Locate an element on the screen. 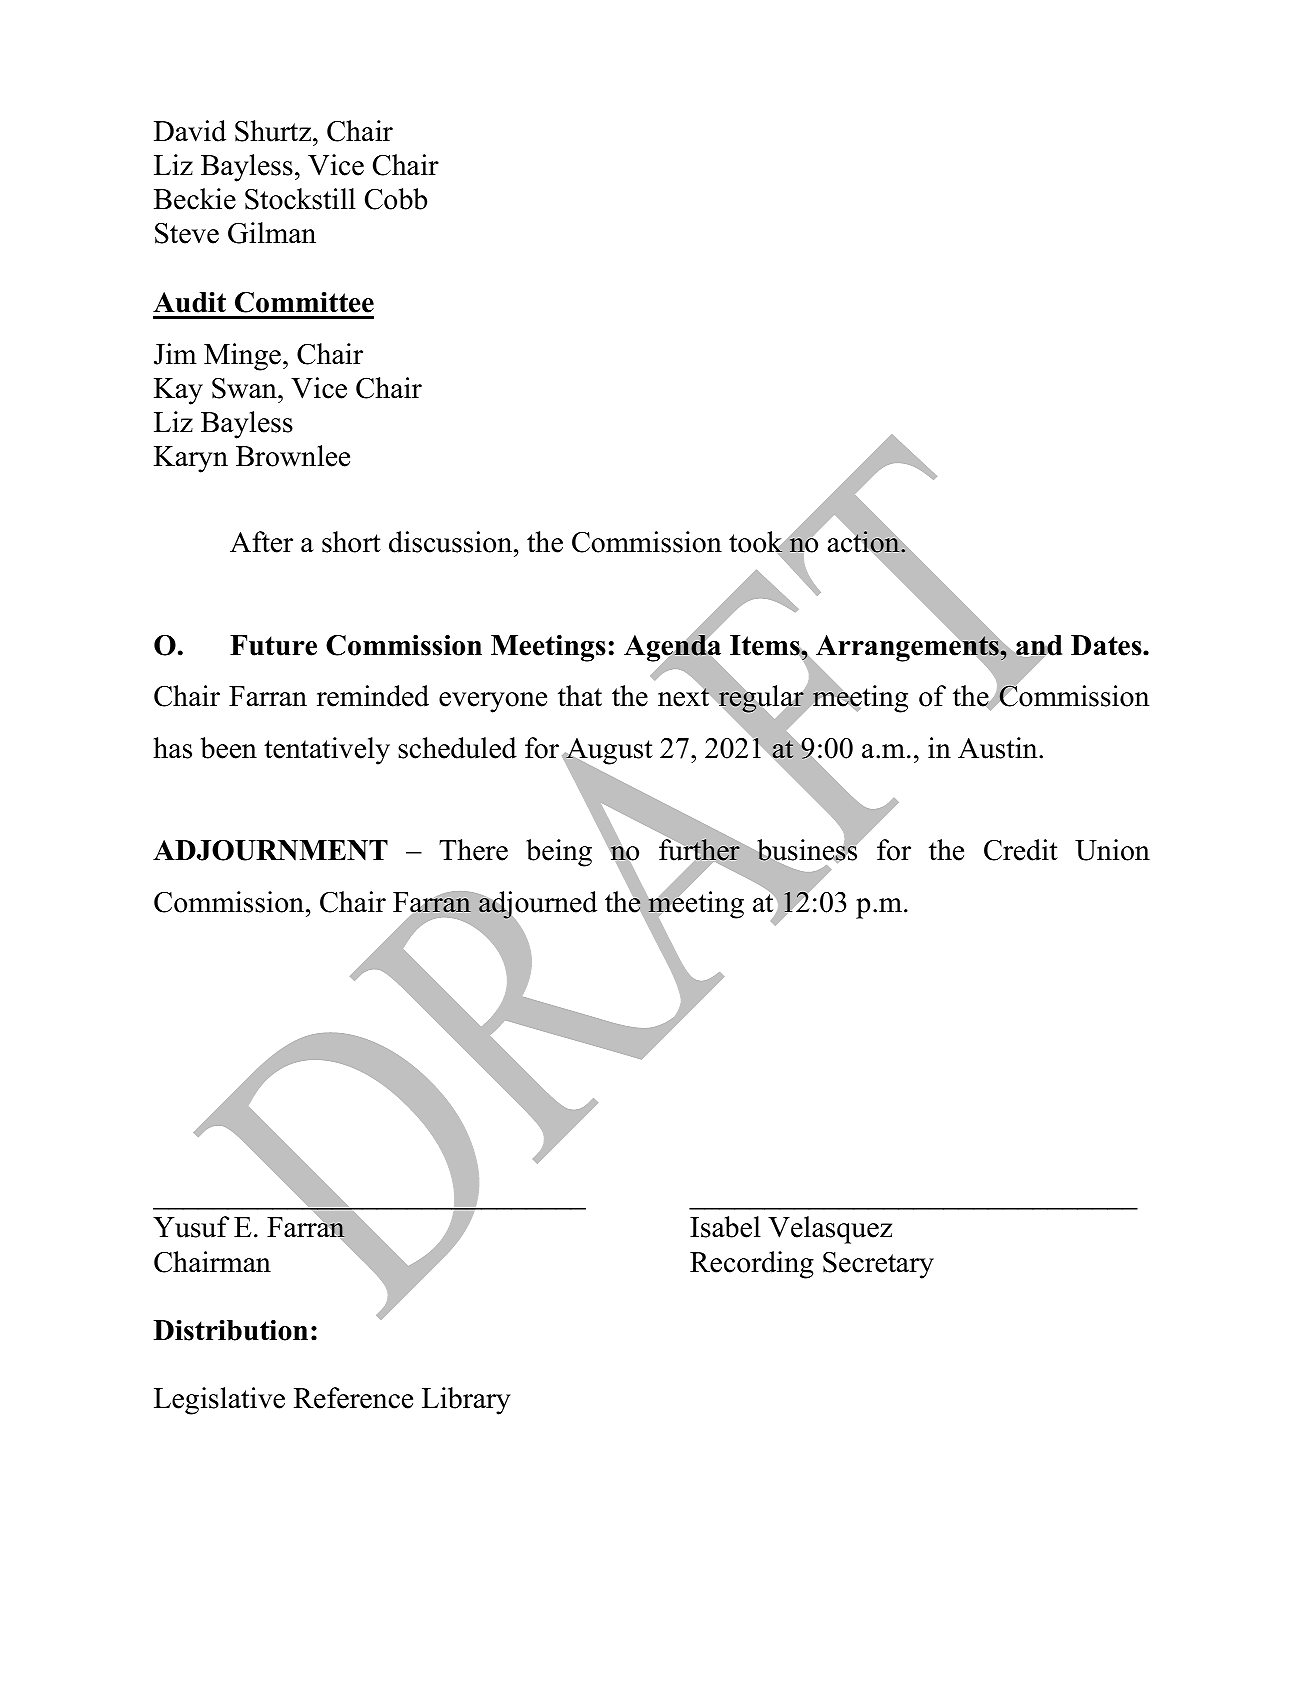 This screenshot has height=1686, width=1303. ADJOURNMENT is located at coordinates (270, 850).
